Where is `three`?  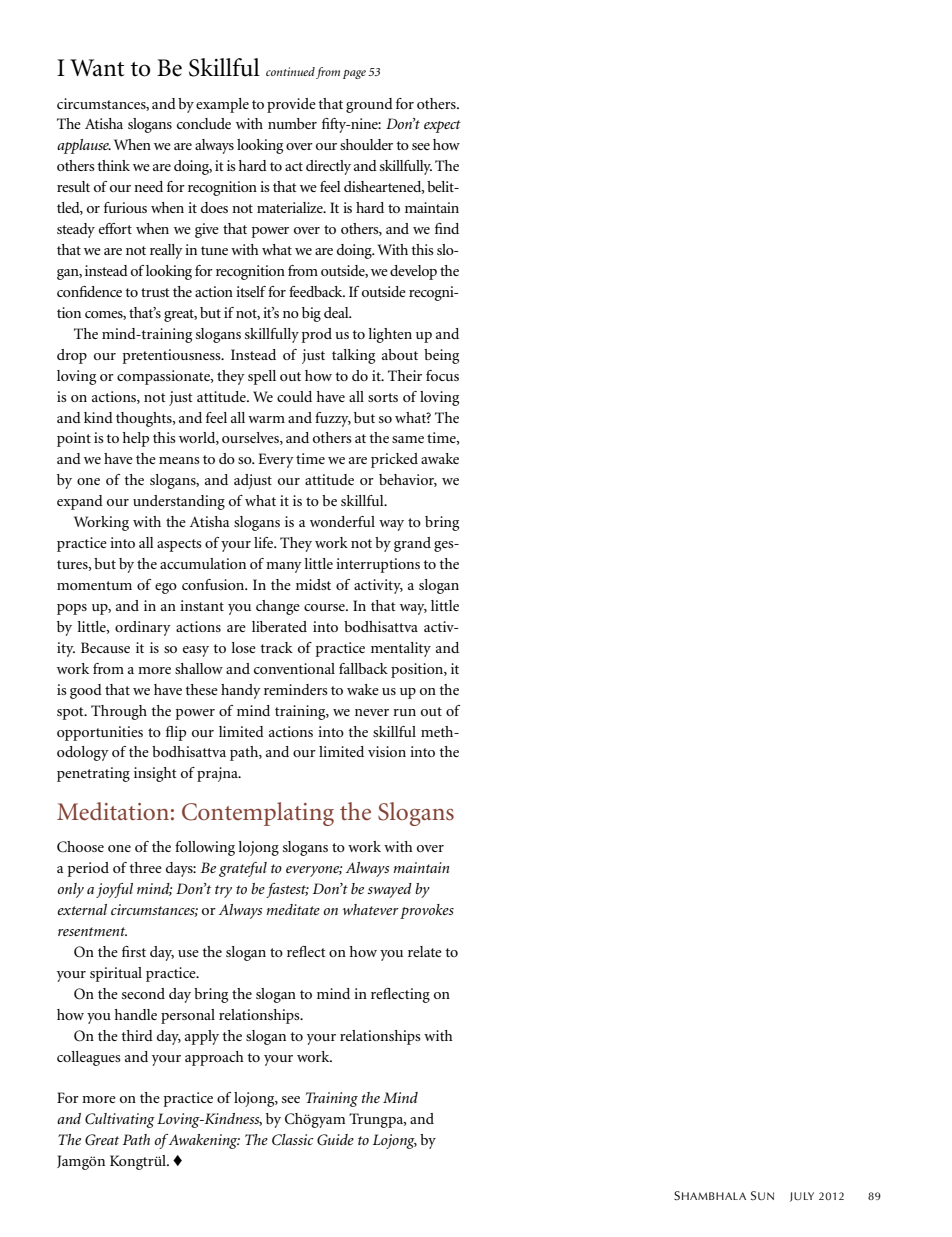 three is located at coordinates (145, 867).
